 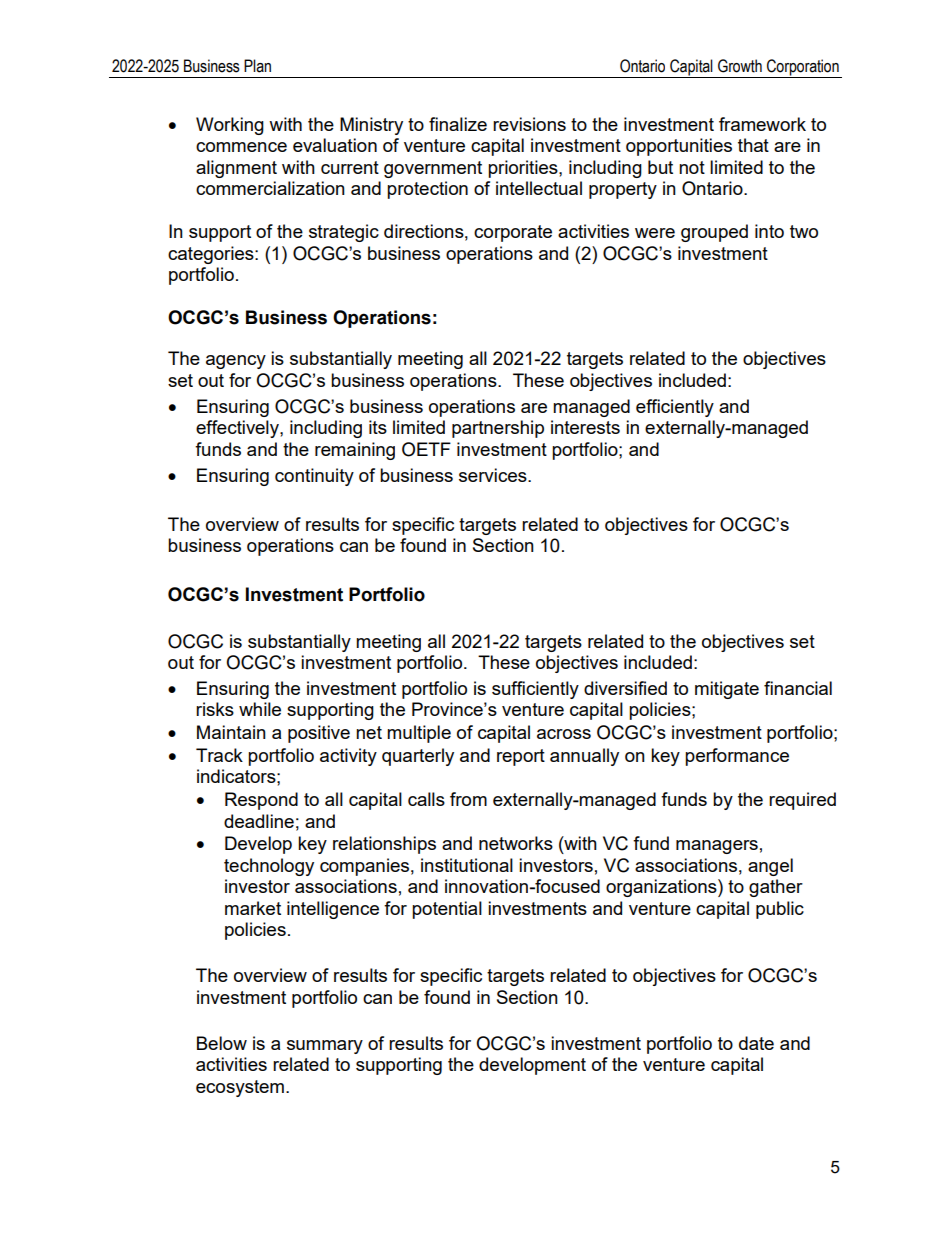 What do you see at coordinates (257, 66) in the screenshot?
I see `Plan` at bounding box center [257, 66].
